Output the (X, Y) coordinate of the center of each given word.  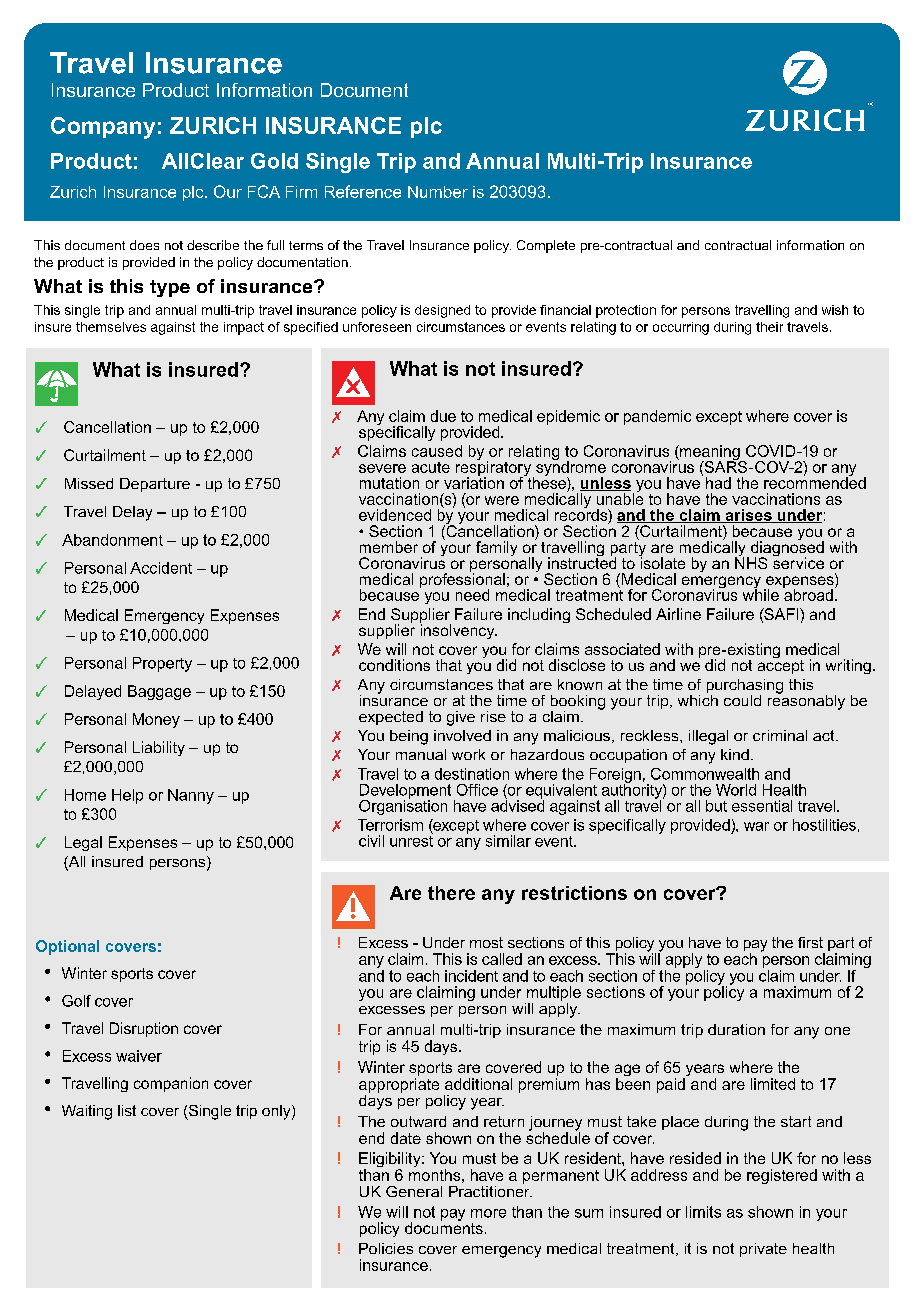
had (718, 483)
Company (103, 128)
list (127, 1110)
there (451, 893)
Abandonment (112, 540)
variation (474, 482)
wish (835, 310)
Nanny (191, 796)
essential (762, 806)
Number (438, 192)
